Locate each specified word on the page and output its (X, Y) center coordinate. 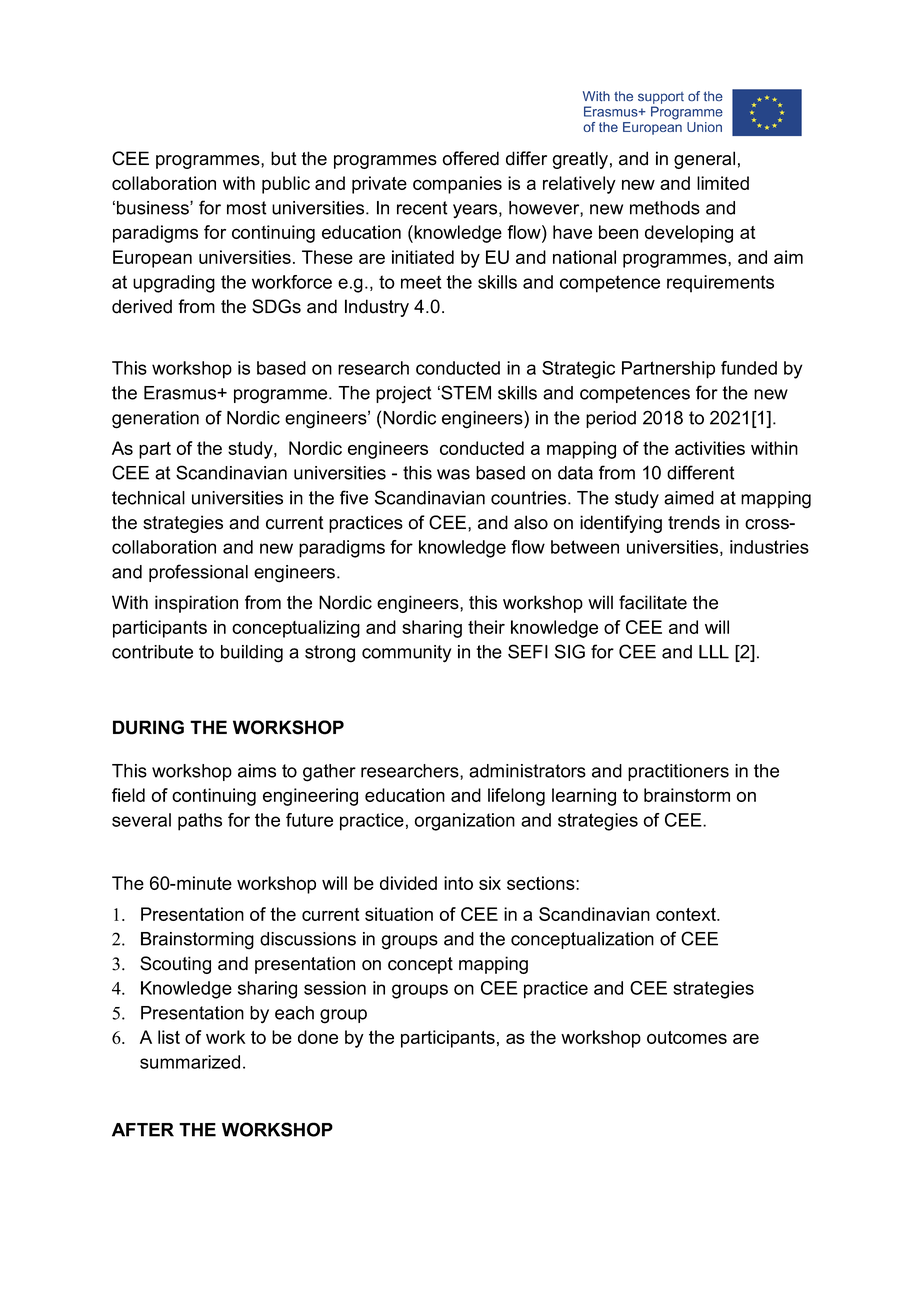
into (458, 883)
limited (723, 183)
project (404, 395)
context (687, 914)
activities (710, 448)
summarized (190, 1062)
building (252, 654)
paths (200, 822)
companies (457, 185)
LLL (714, 652)
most (247, 208)
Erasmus (181, 393)
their (486, 627)
